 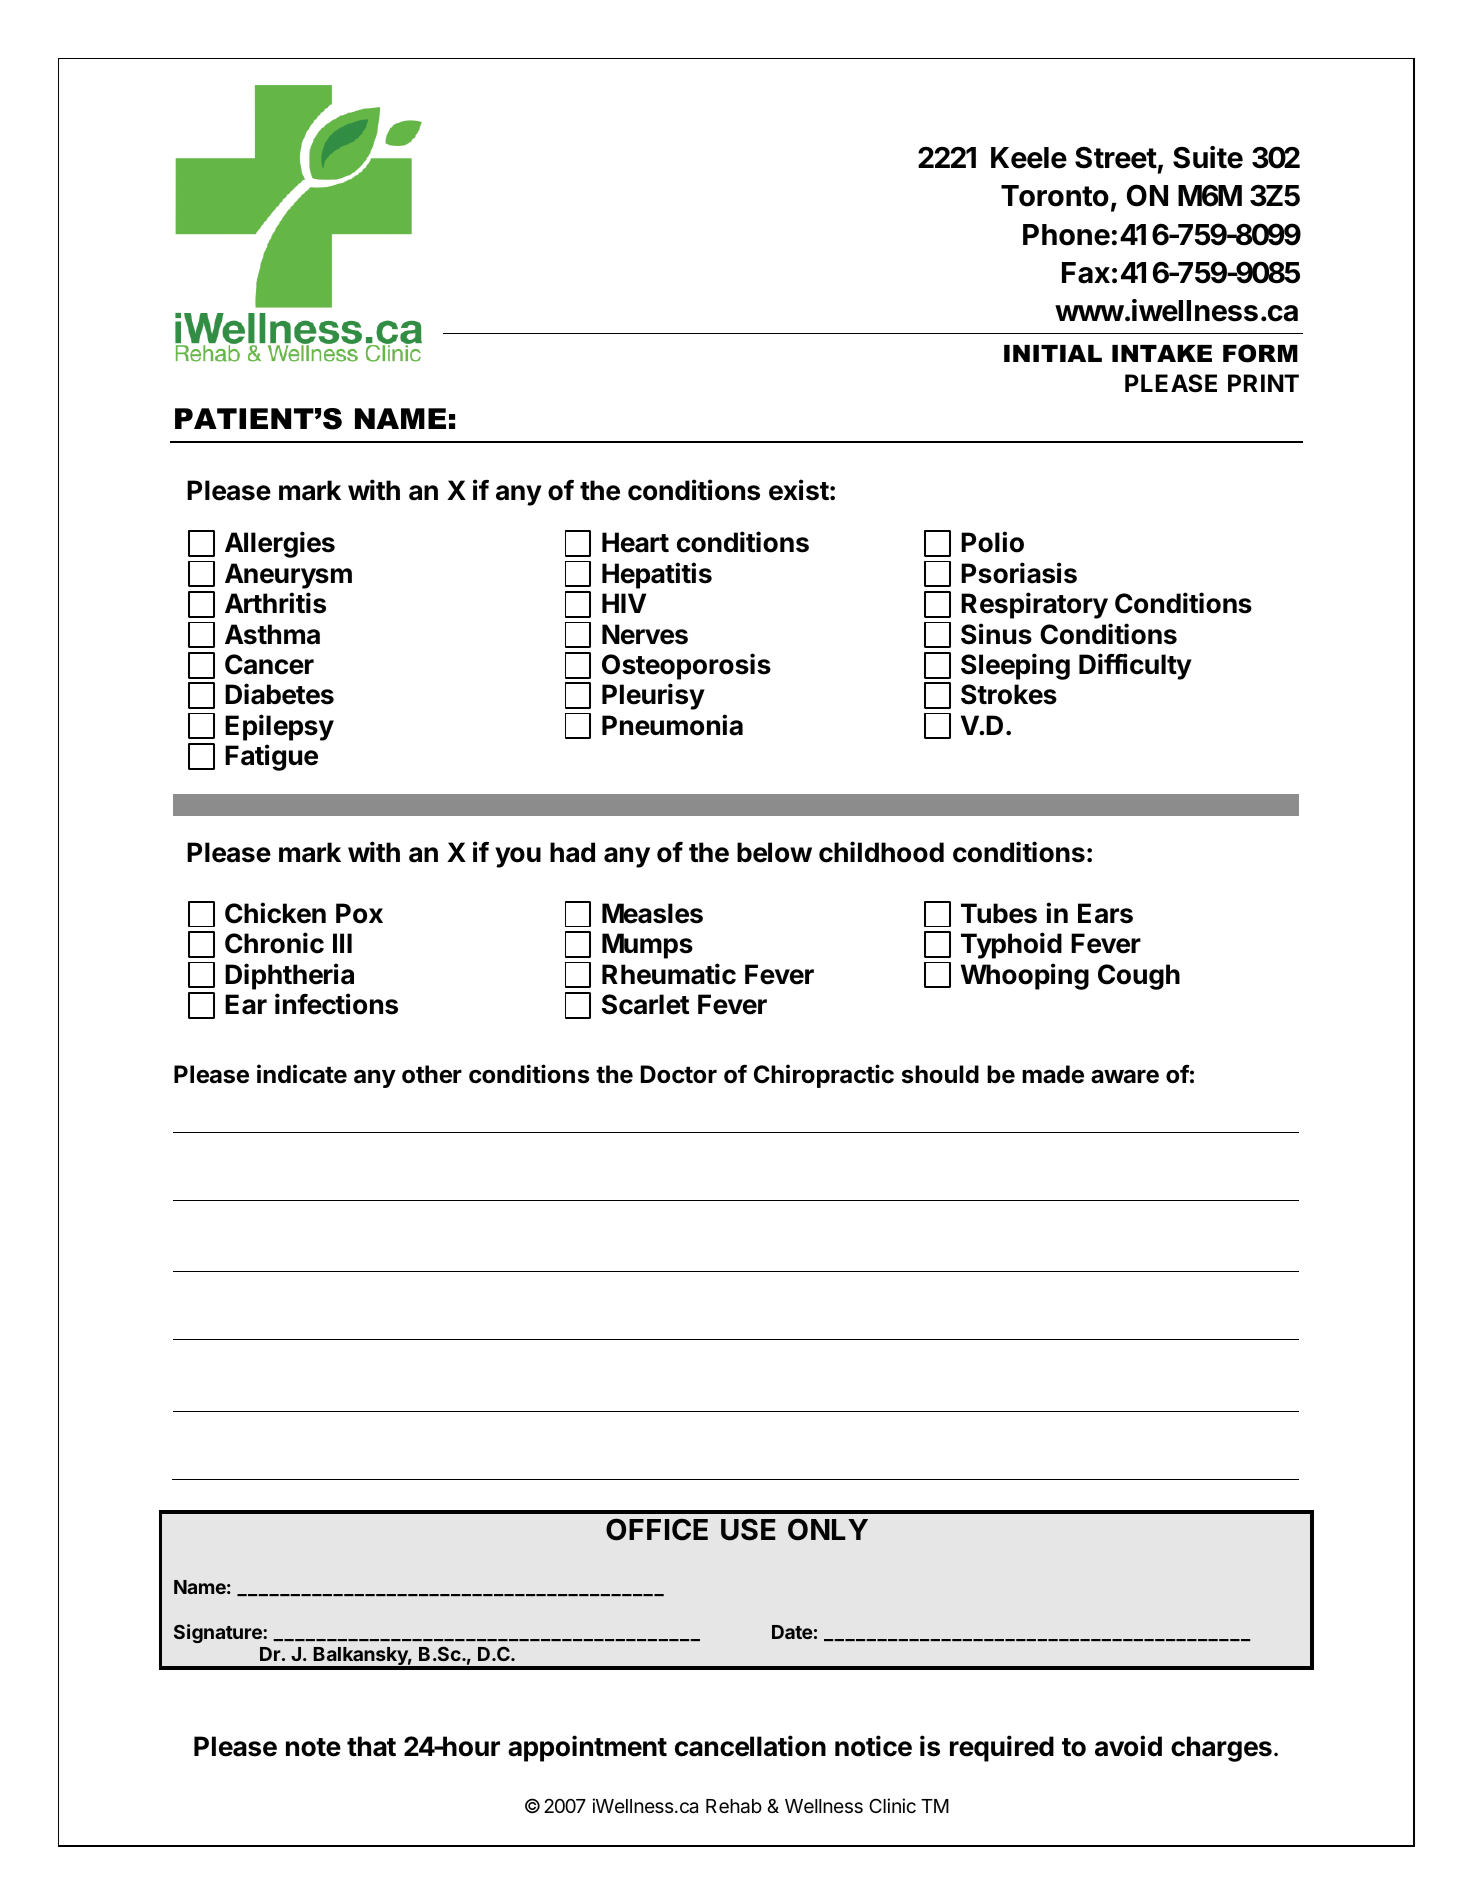 What do you see at coordinates (1139, 977) in the screenshot?
I see `Cough` at bounding box center [1139, 977].
